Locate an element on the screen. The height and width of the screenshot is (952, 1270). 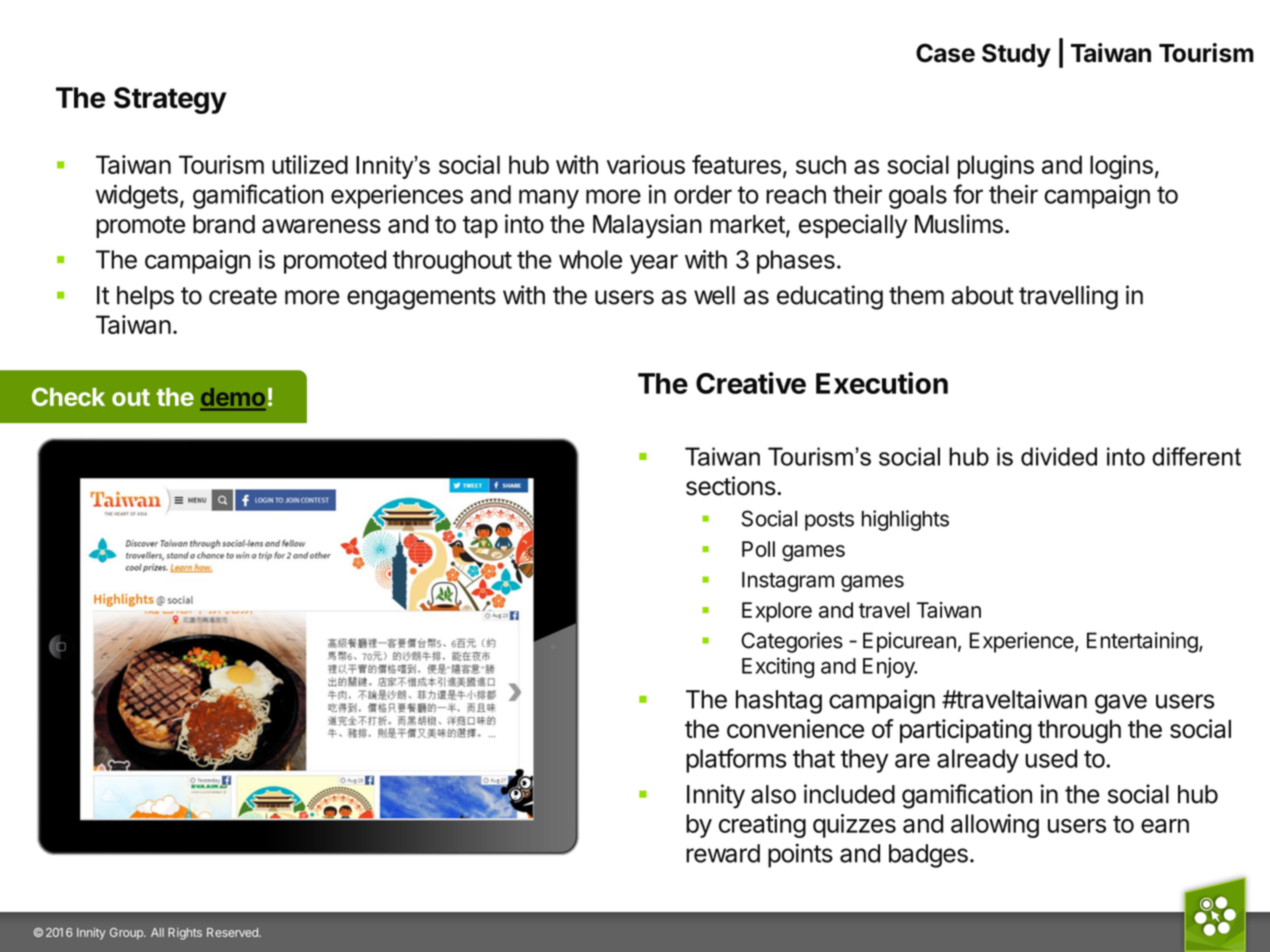
Rights is located at coordinates (185, 934).
